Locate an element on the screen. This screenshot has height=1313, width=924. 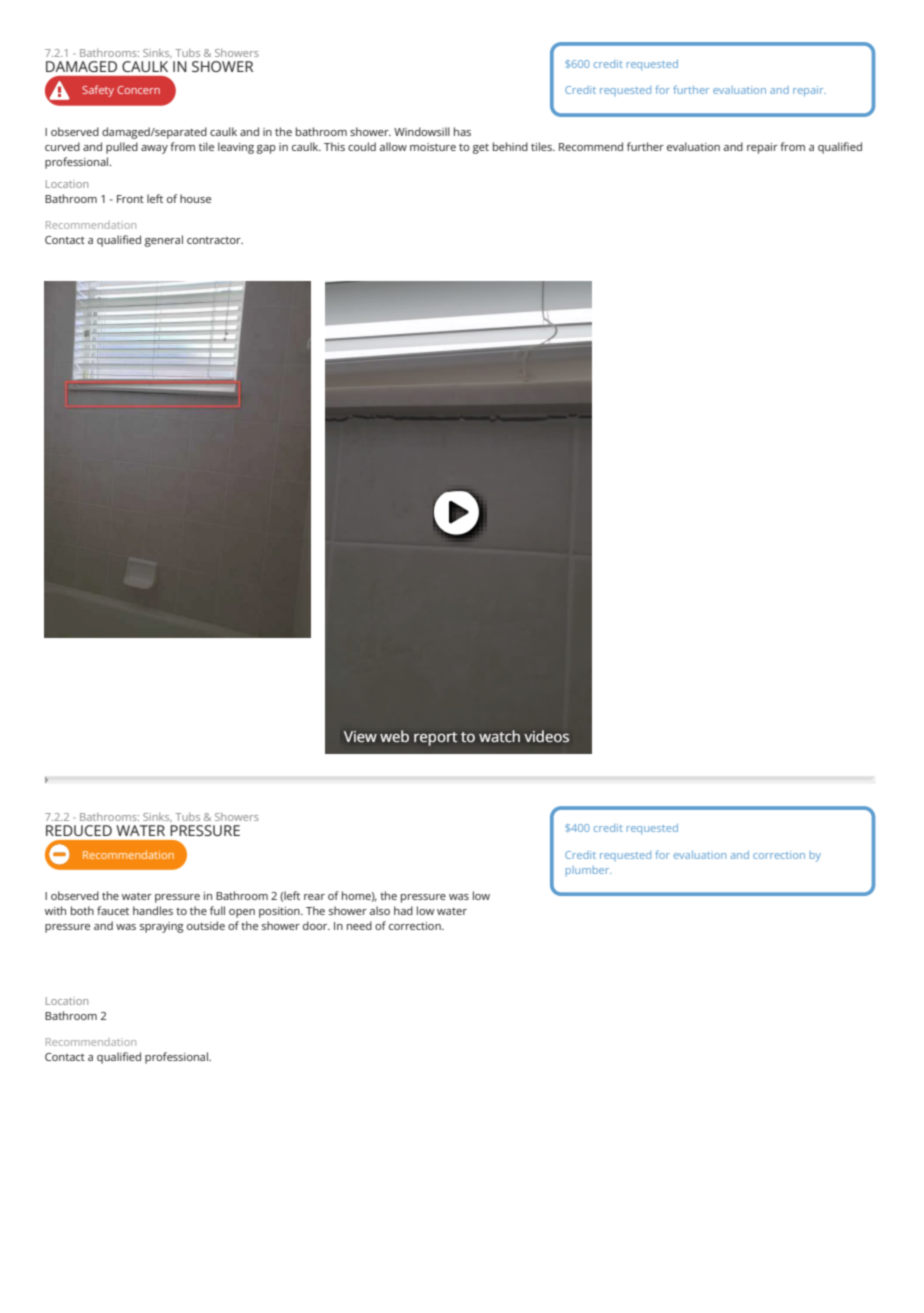
Concern is located at coordinates (138, 90).
